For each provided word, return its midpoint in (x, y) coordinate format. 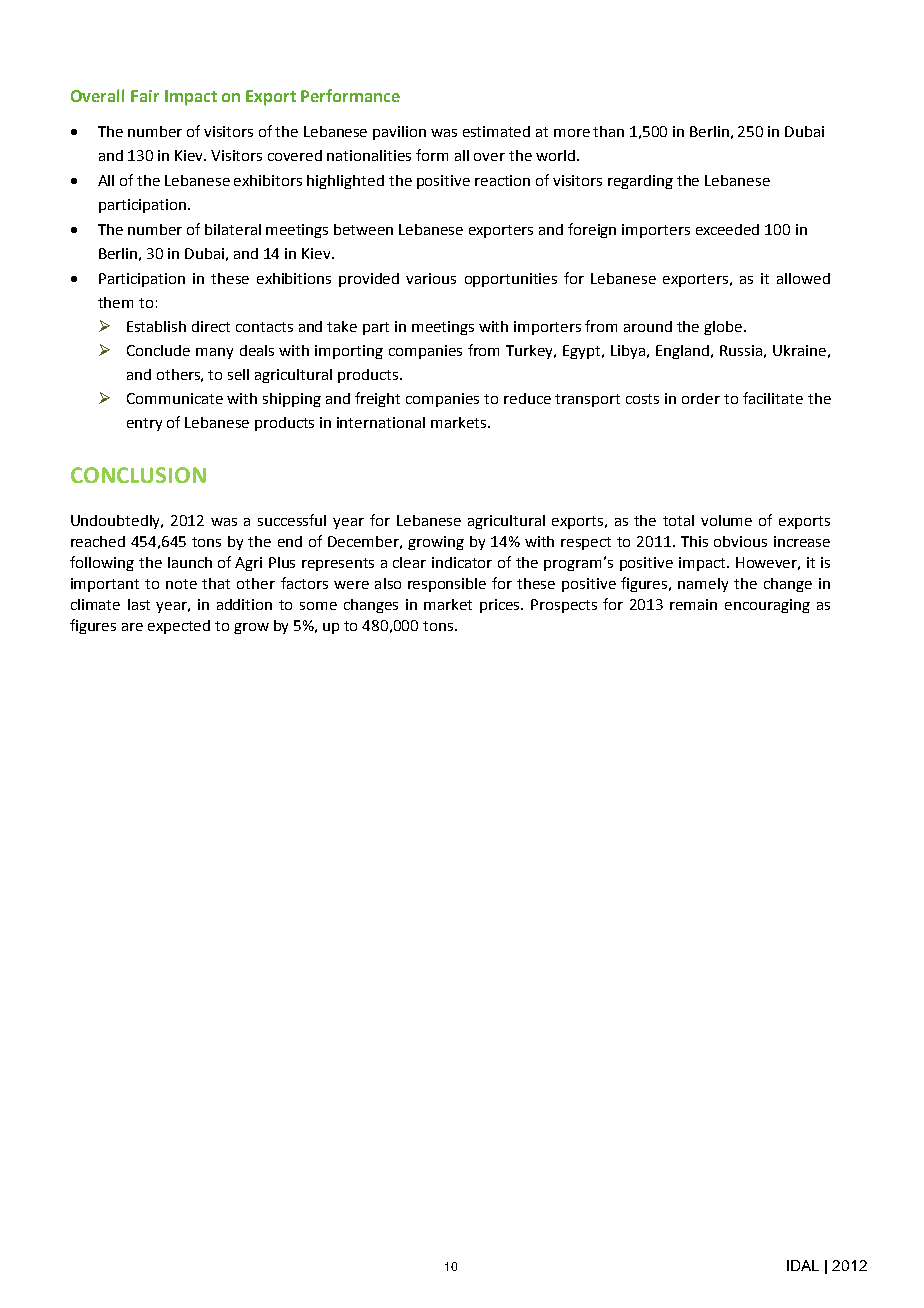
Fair (145, 96)
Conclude (158, 350)
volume (726, 520)
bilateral (233, 229)
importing (349, 352)
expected (179, 627)
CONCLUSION (138, 475)
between (363, 229)
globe (724, 328)
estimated (496, 131)
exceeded (727, 229)
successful (292, 520)
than (608, 131)
